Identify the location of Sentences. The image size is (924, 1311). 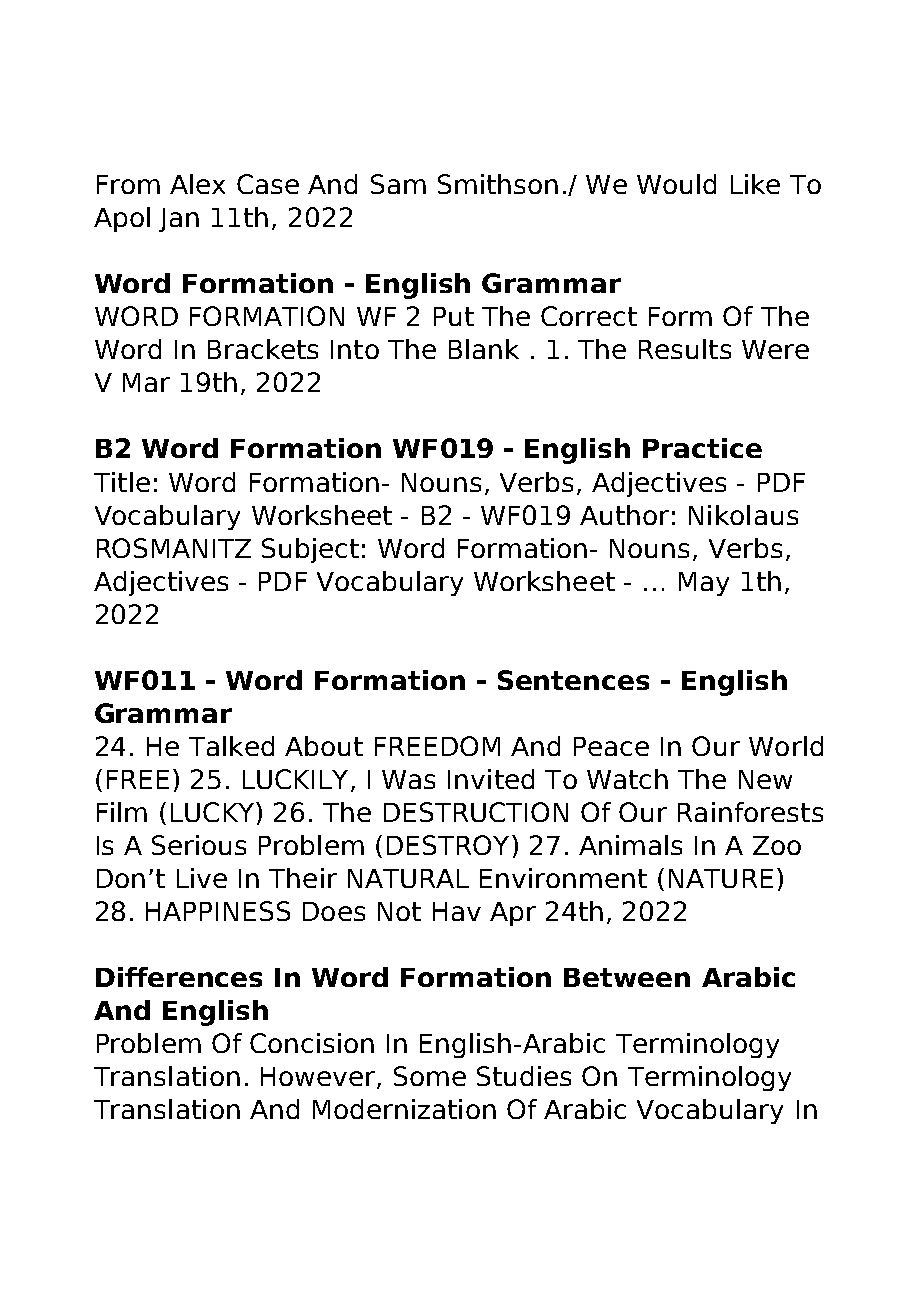
(573, 680).
